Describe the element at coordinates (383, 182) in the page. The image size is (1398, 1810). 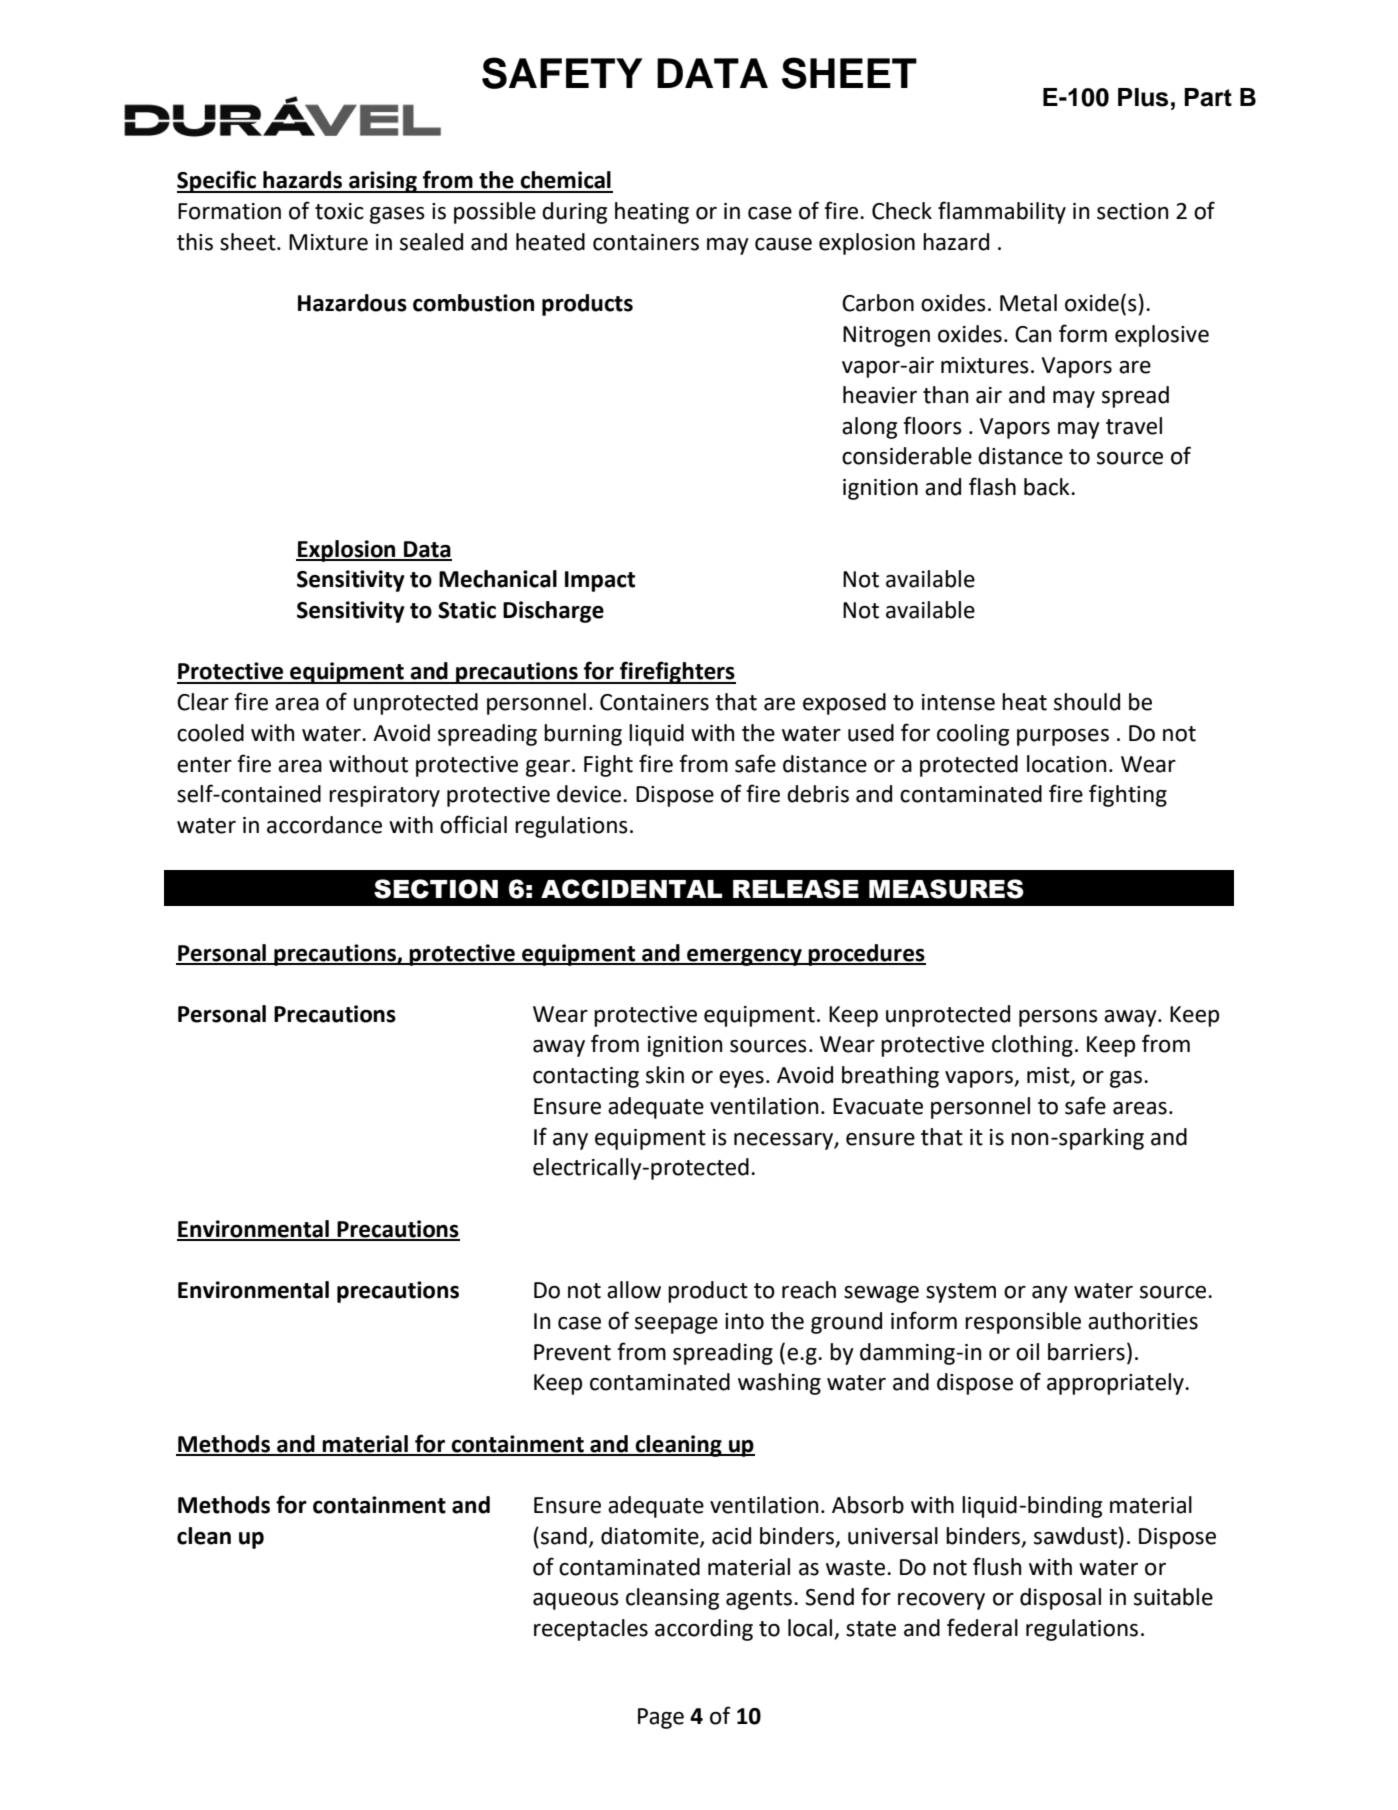
I see `arising` at that location.
